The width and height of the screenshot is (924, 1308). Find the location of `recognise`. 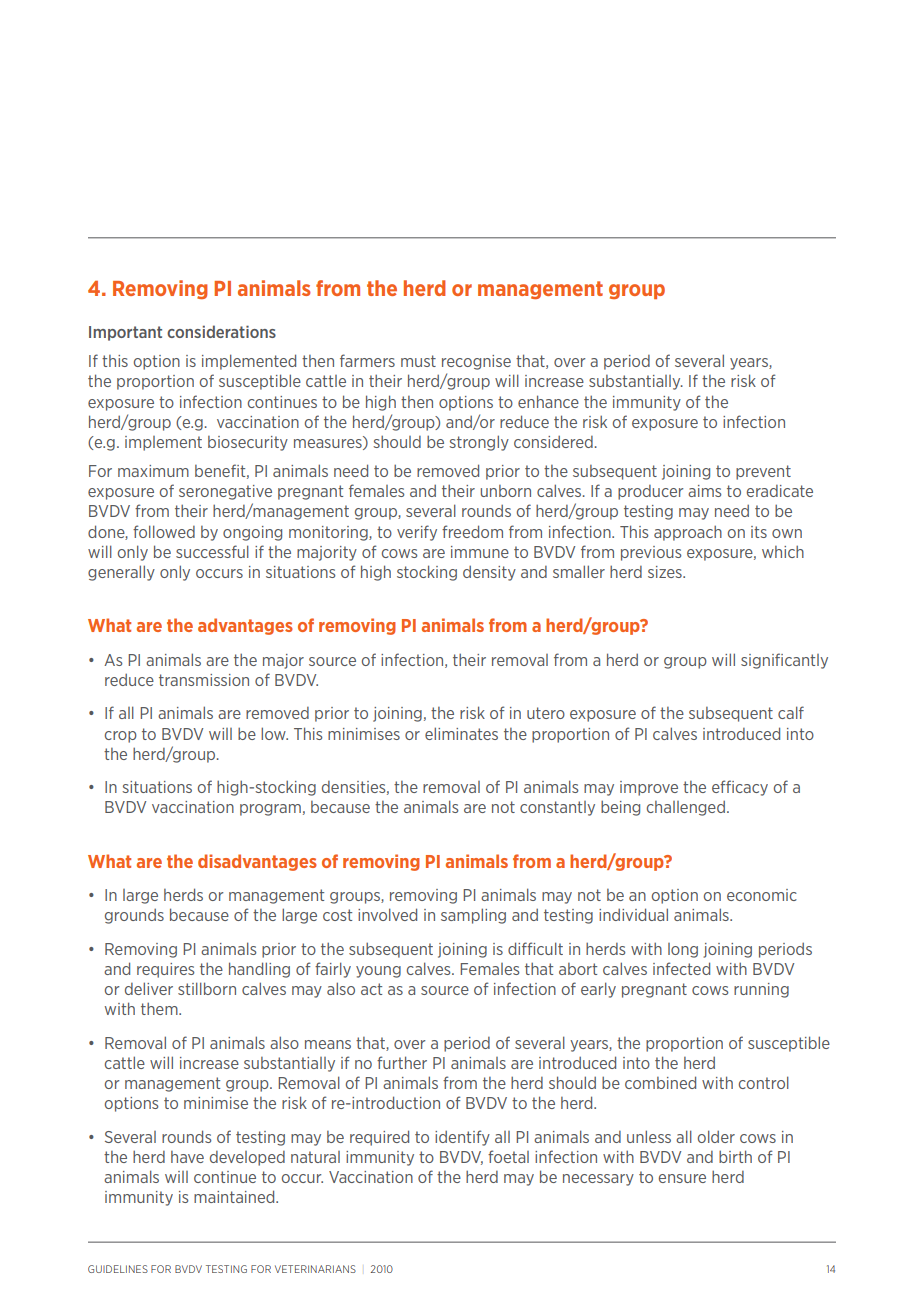

recognise is located at coordinates (476, 362).
